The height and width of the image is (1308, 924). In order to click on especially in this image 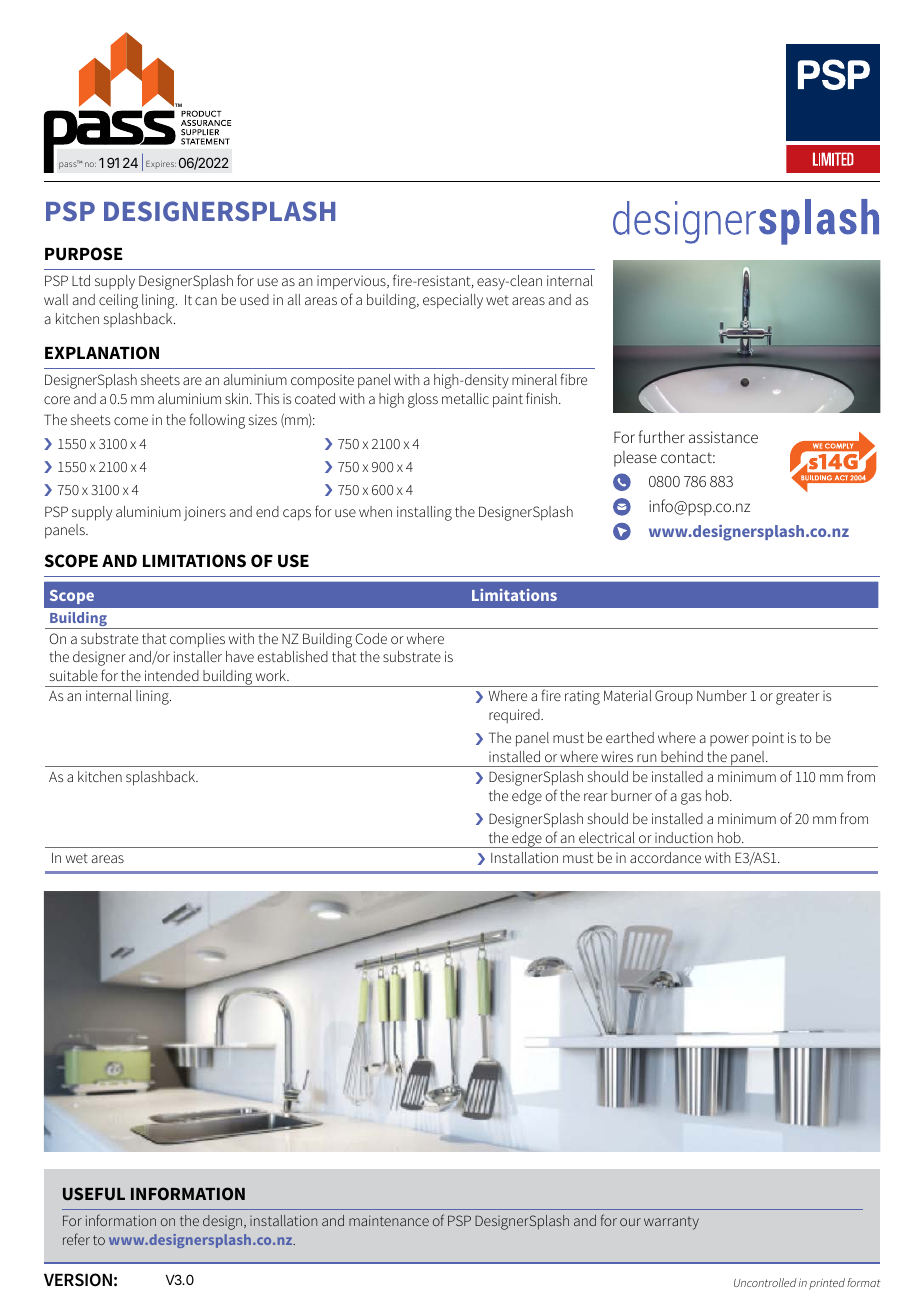, I will do `click(453, 301)`.
